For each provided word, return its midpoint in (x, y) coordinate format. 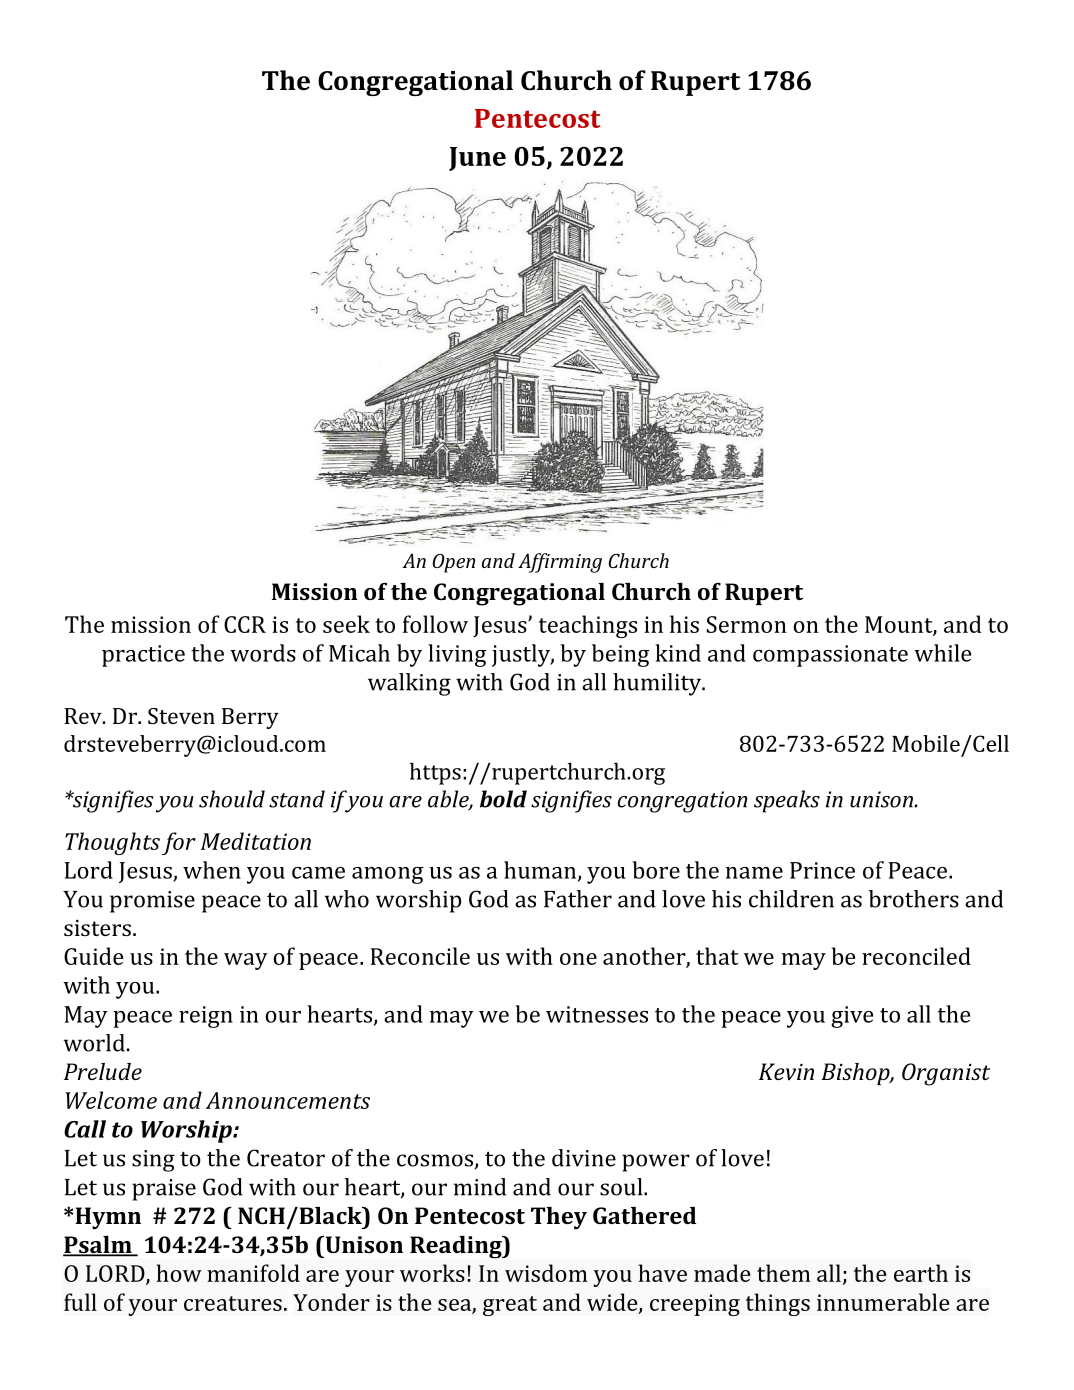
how (179, 1273)
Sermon (747, 624)
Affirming (560, 563)
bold (503, 799)
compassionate (830, 656)
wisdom (546, 1273)
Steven (181, 716)
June (477, 159)
